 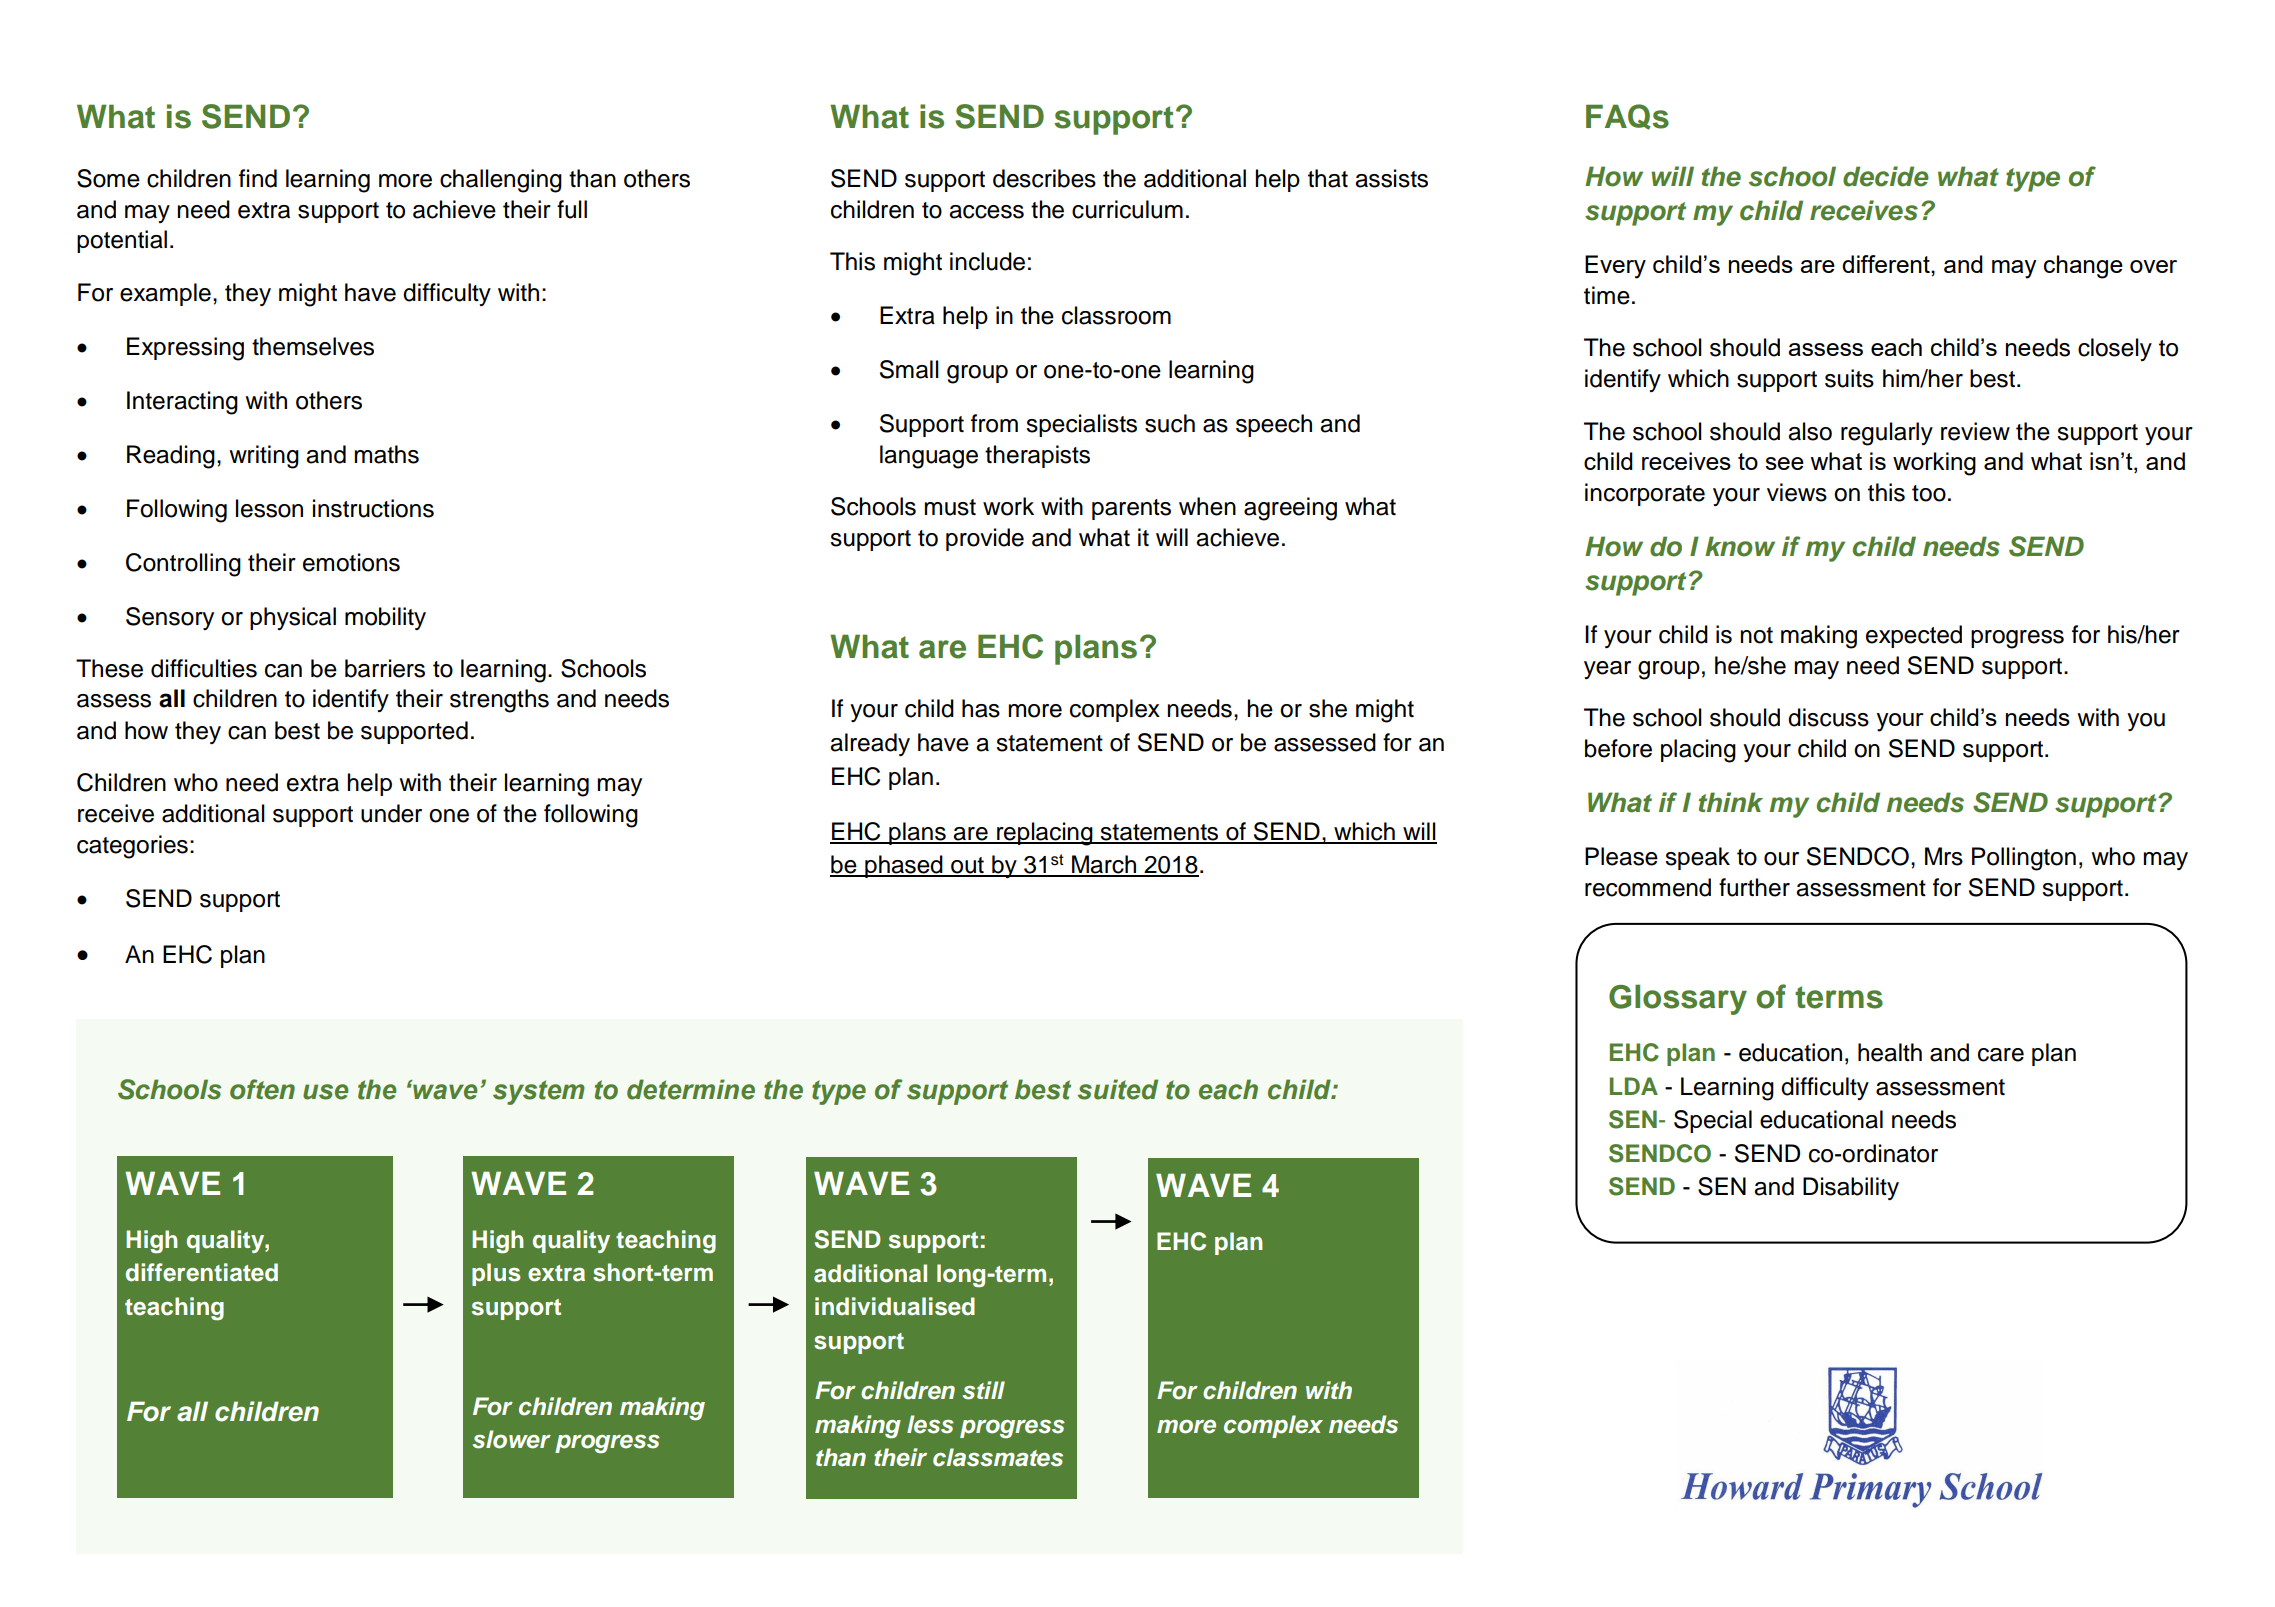 What do you see at coordinates (1886, 176) in the screenshot?
I see `decide` at bounding box center [1886, 176].
